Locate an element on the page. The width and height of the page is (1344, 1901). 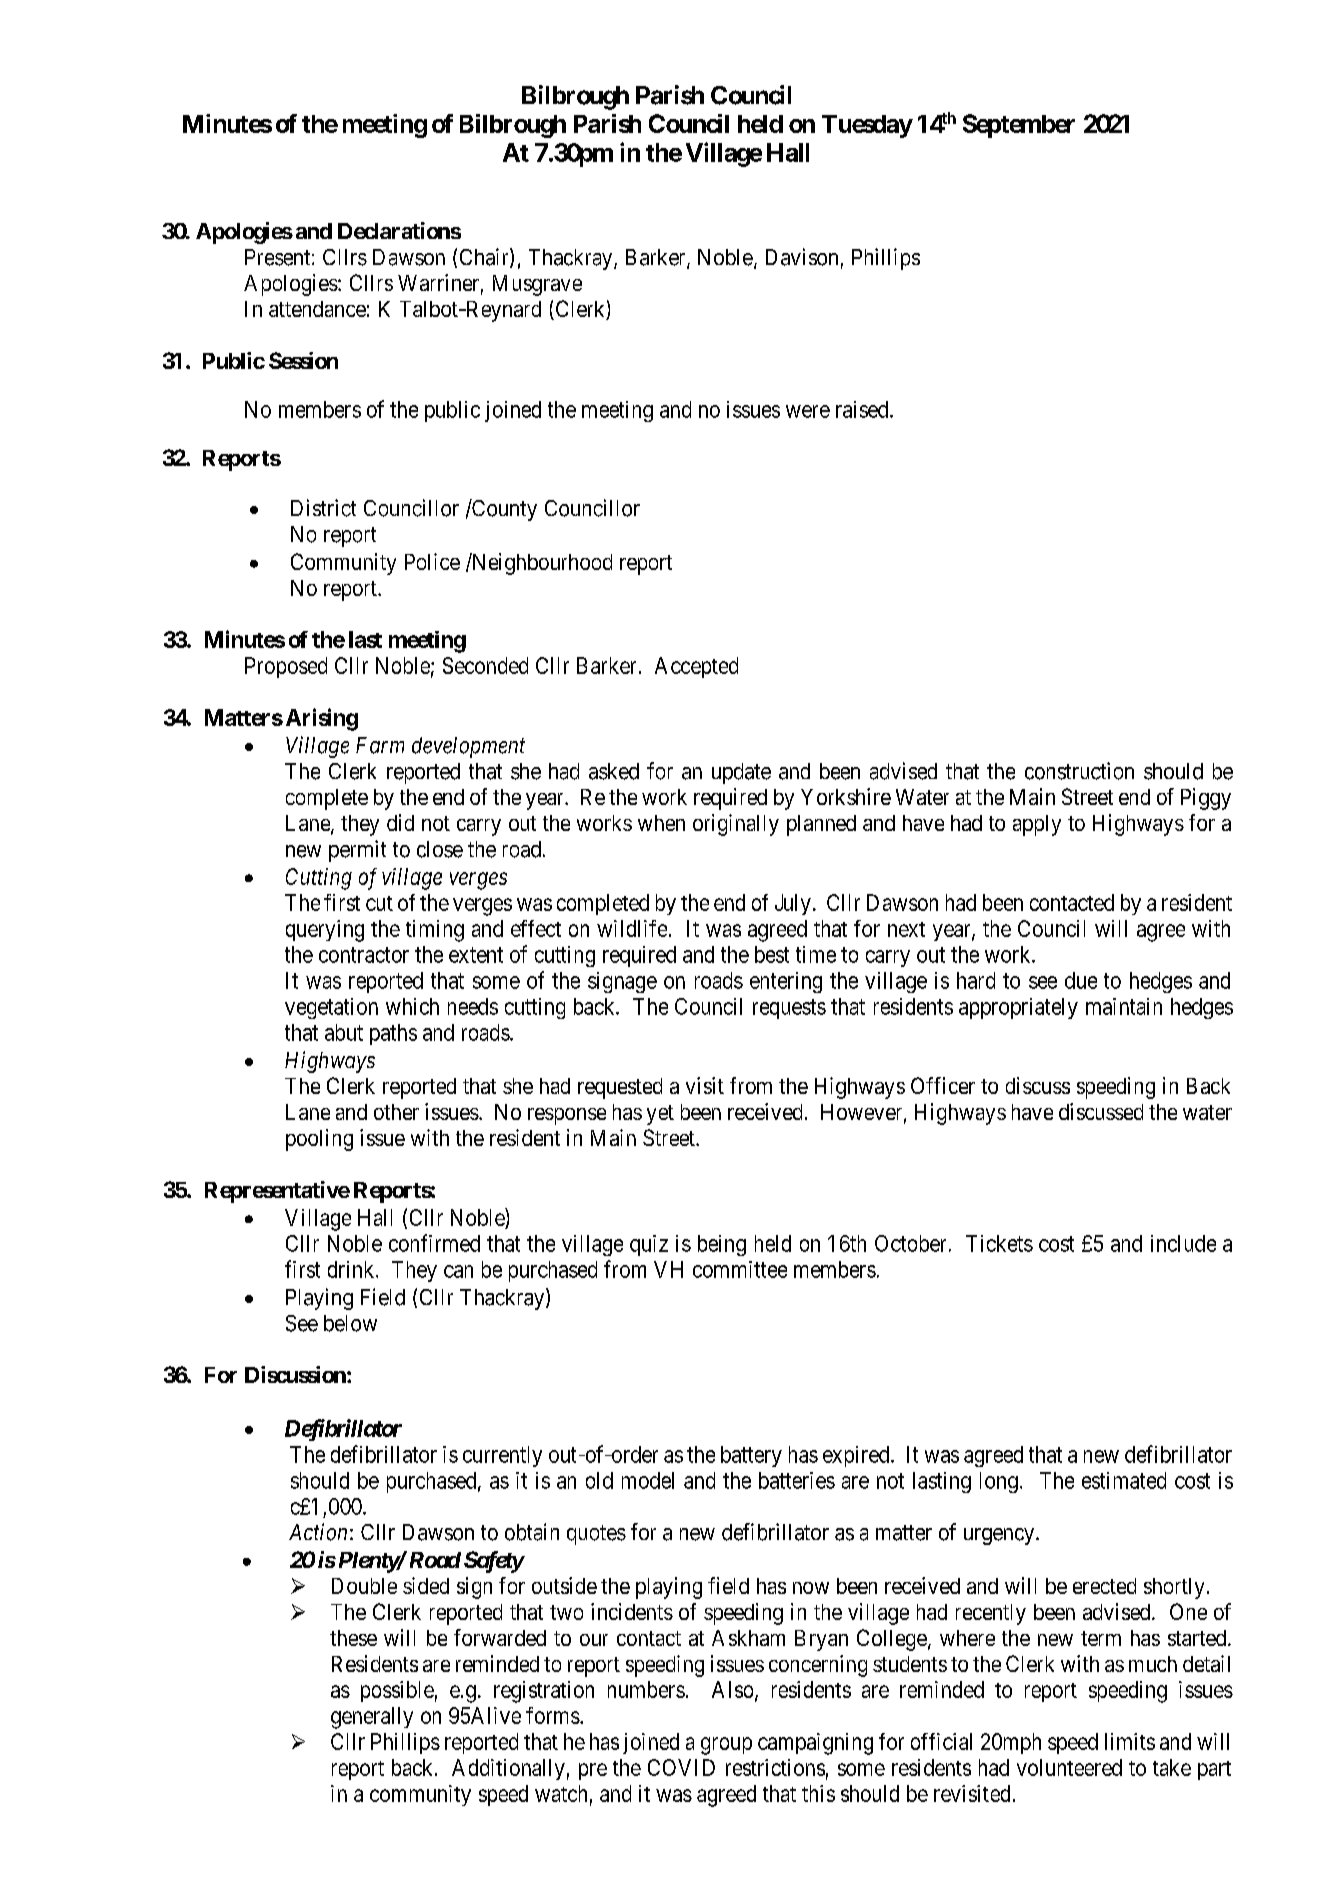
attendance is located at coordinates (317, 309).
